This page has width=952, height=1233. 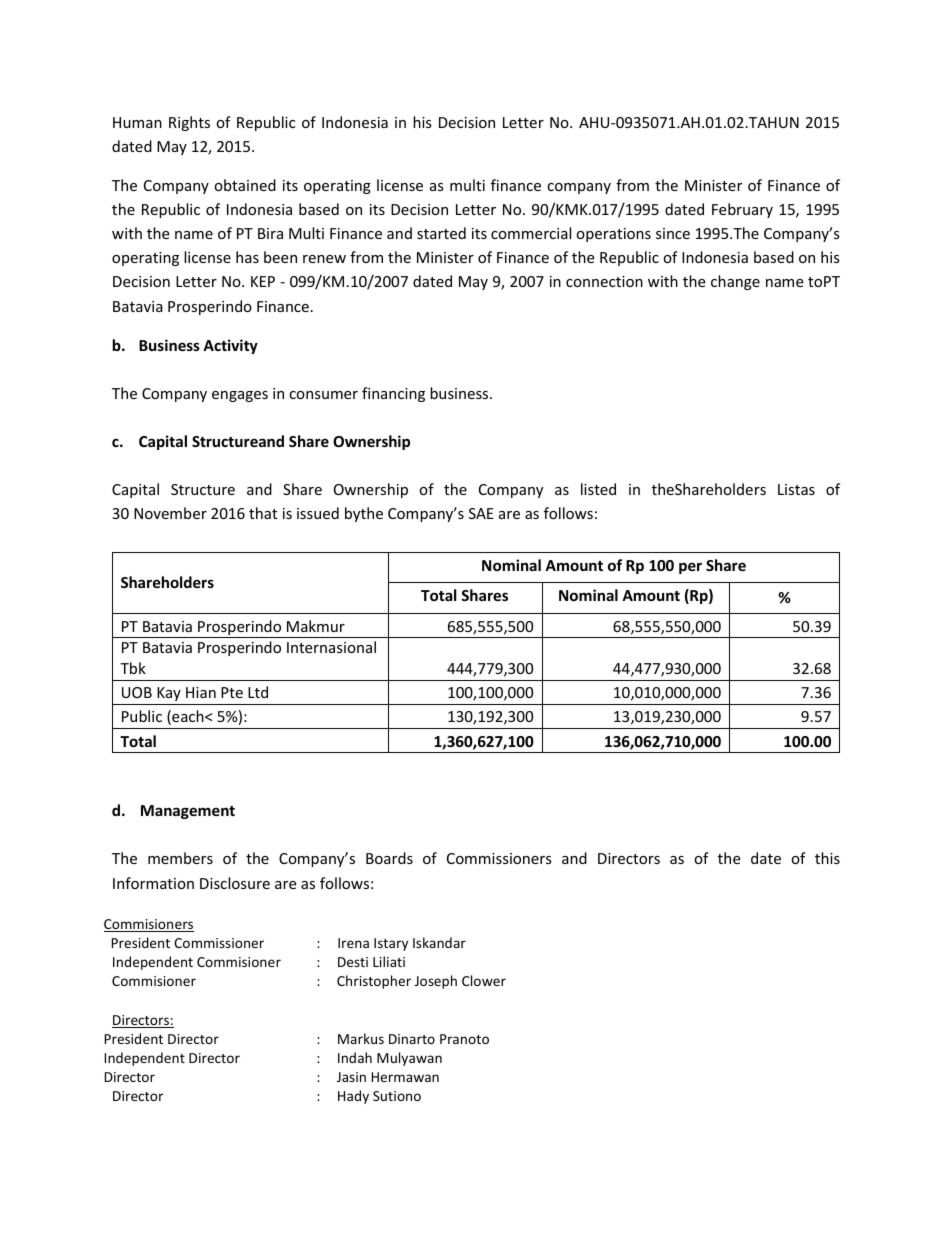 What do you see at coordinates (188, 812) in the page?
I see `Management` at bounding box center [188, 812].
